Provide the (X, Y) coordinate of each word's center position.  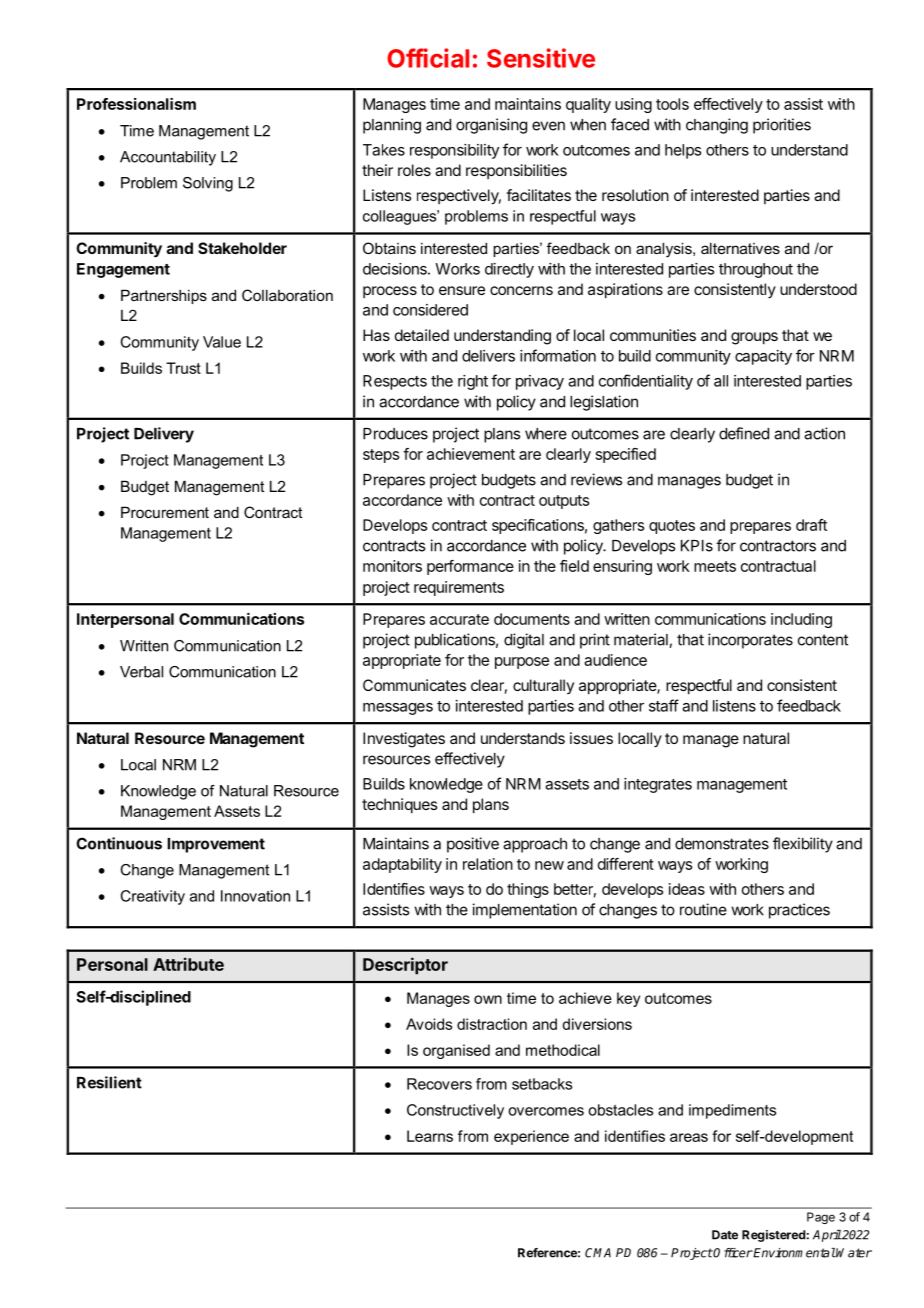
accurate (459, 619)
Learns (430, 1136)
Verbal (141, 672)
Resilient (109, 1082)
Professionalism (136, 104)
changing (717, 126)
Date (725, 1235)
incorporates (750, 641)
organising (491, 126)
